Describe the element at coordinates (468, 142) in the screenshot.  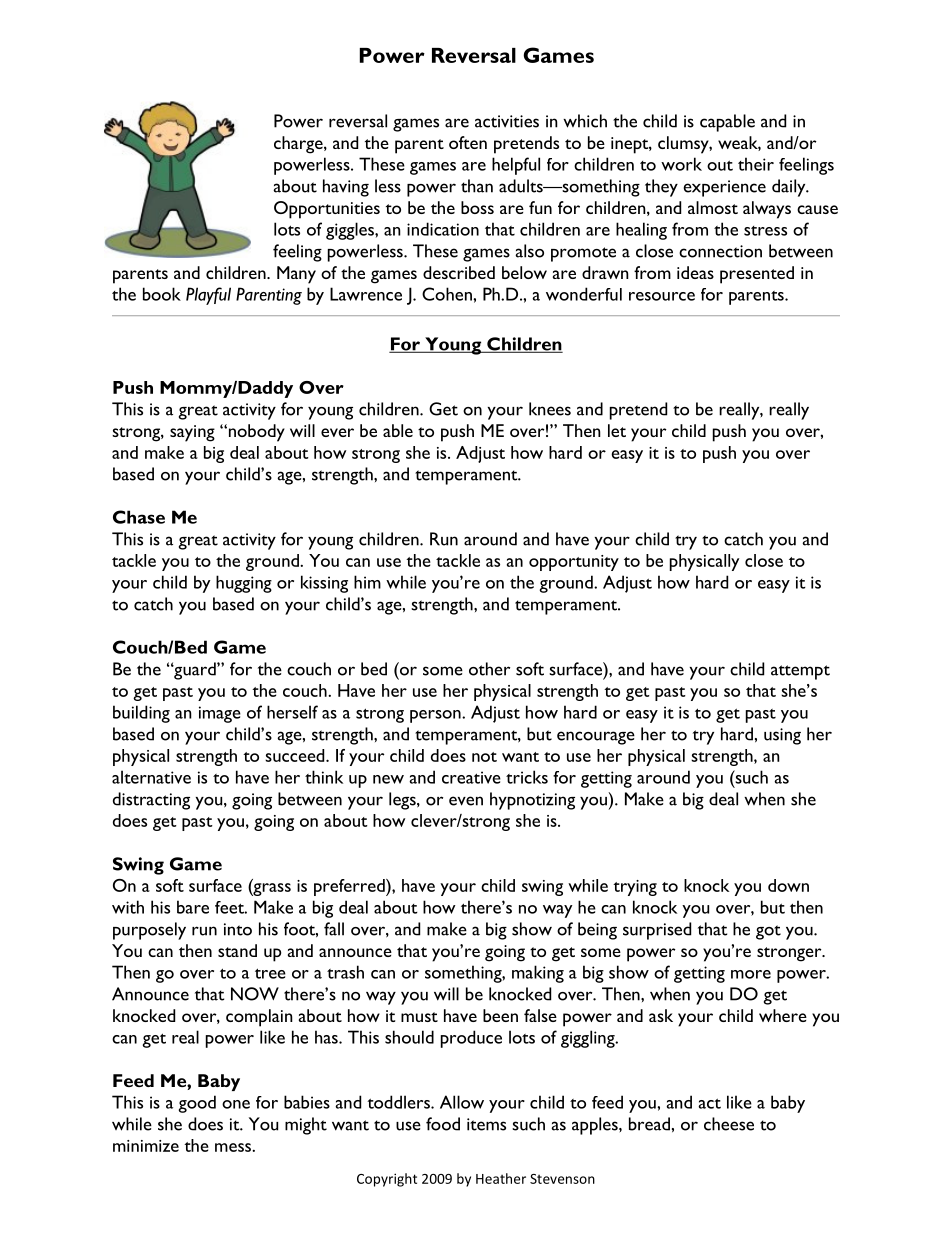
I see `often` at that location.
